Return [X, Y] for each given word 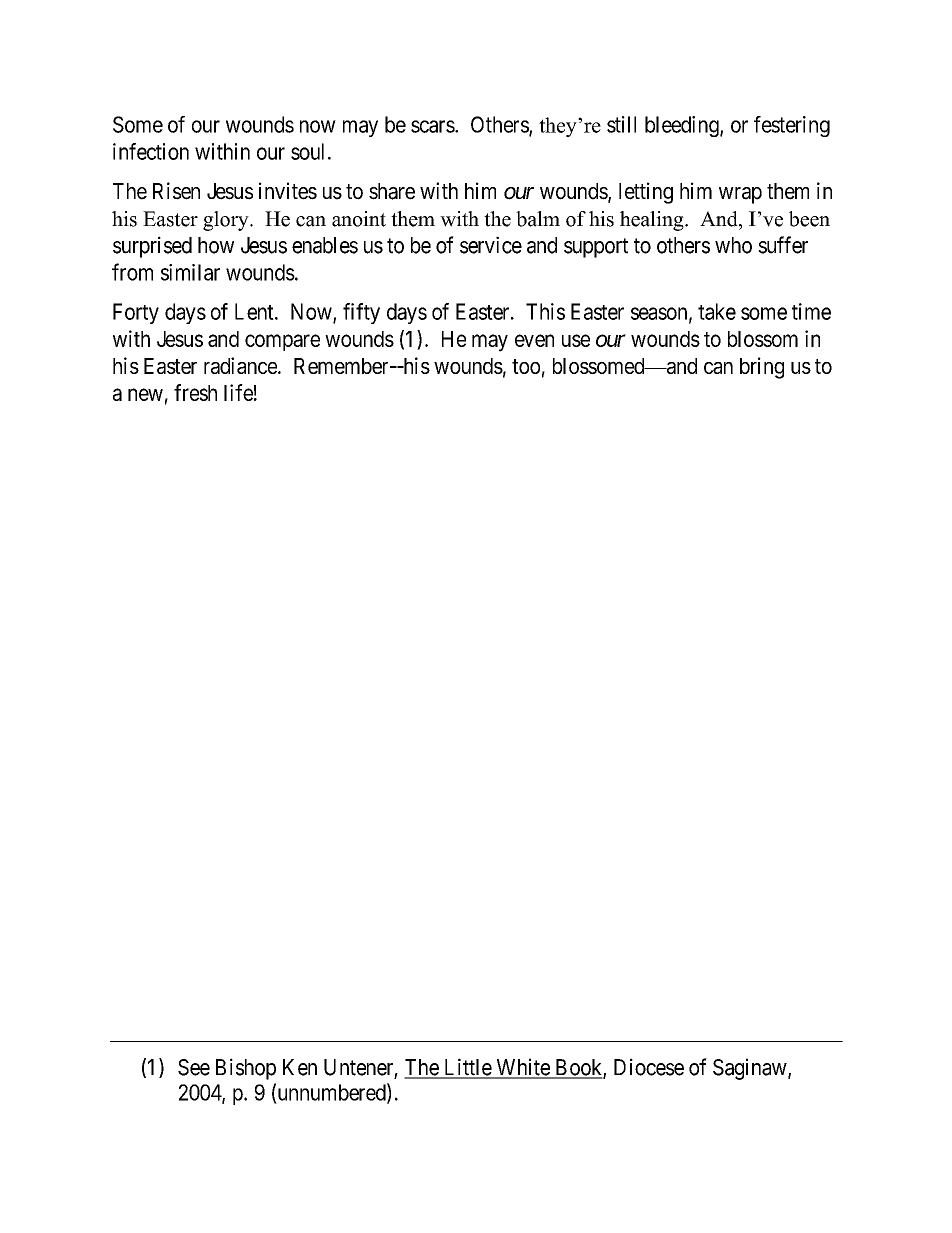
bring [762, 368]
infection [151, 151]
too [526, 366]
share [392, 191]
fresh [195, 392]
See [194, 1067]
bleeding [683, 126]
